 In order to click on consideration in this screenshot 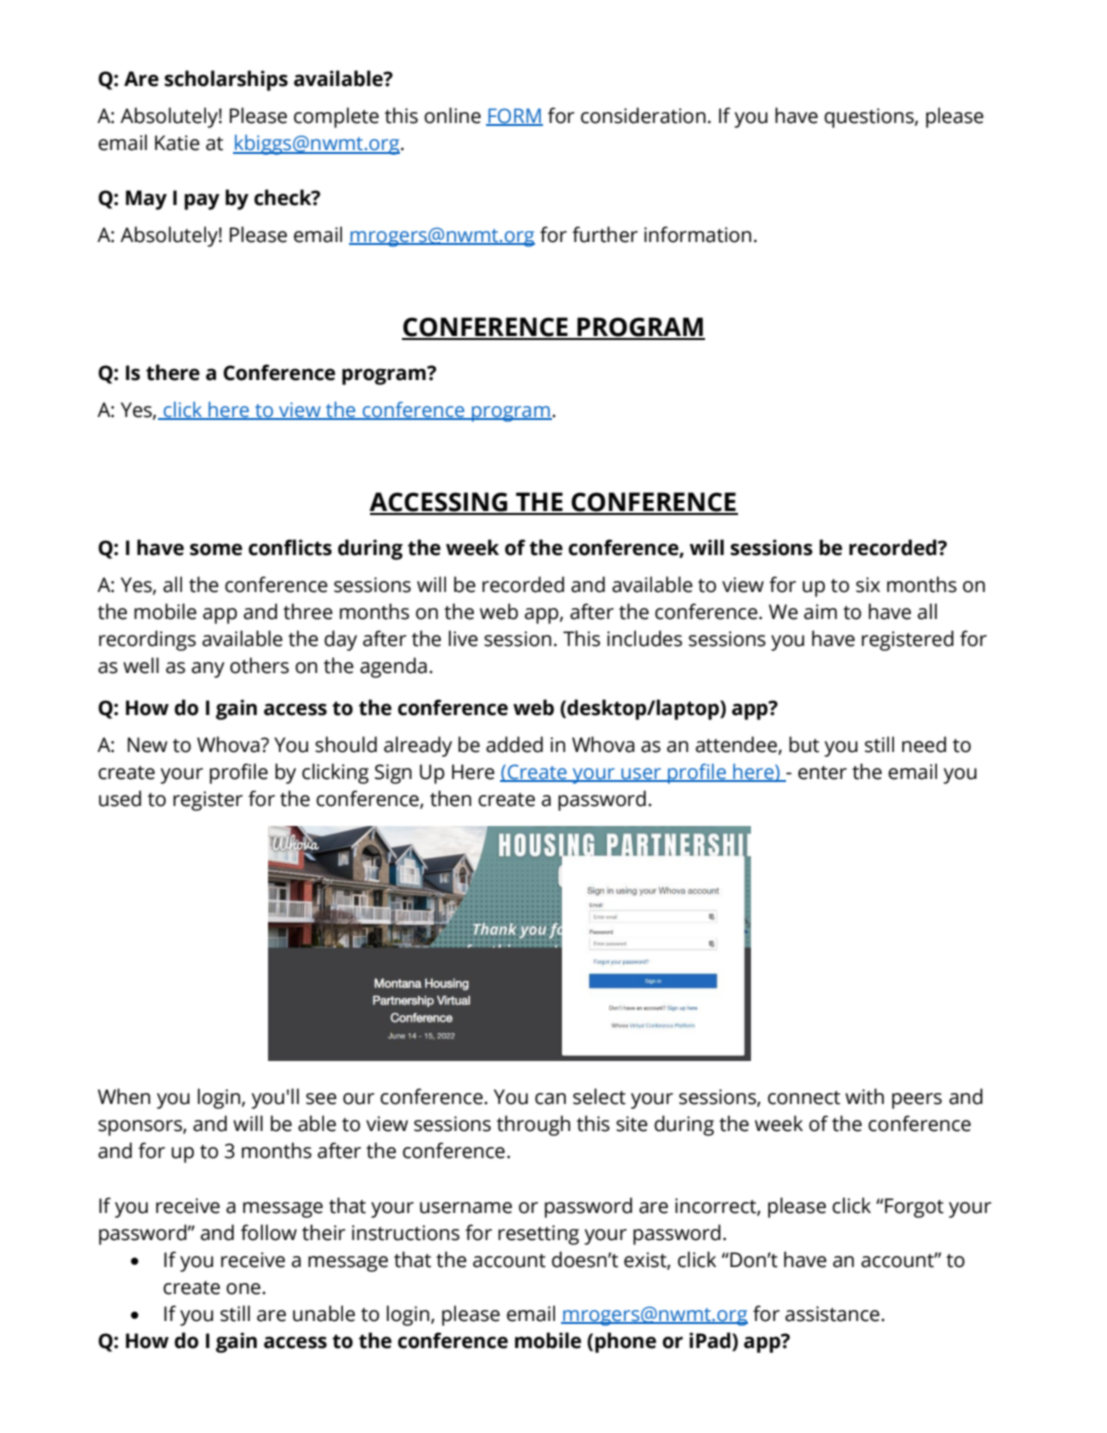, I will do `click(643, 115)`.
